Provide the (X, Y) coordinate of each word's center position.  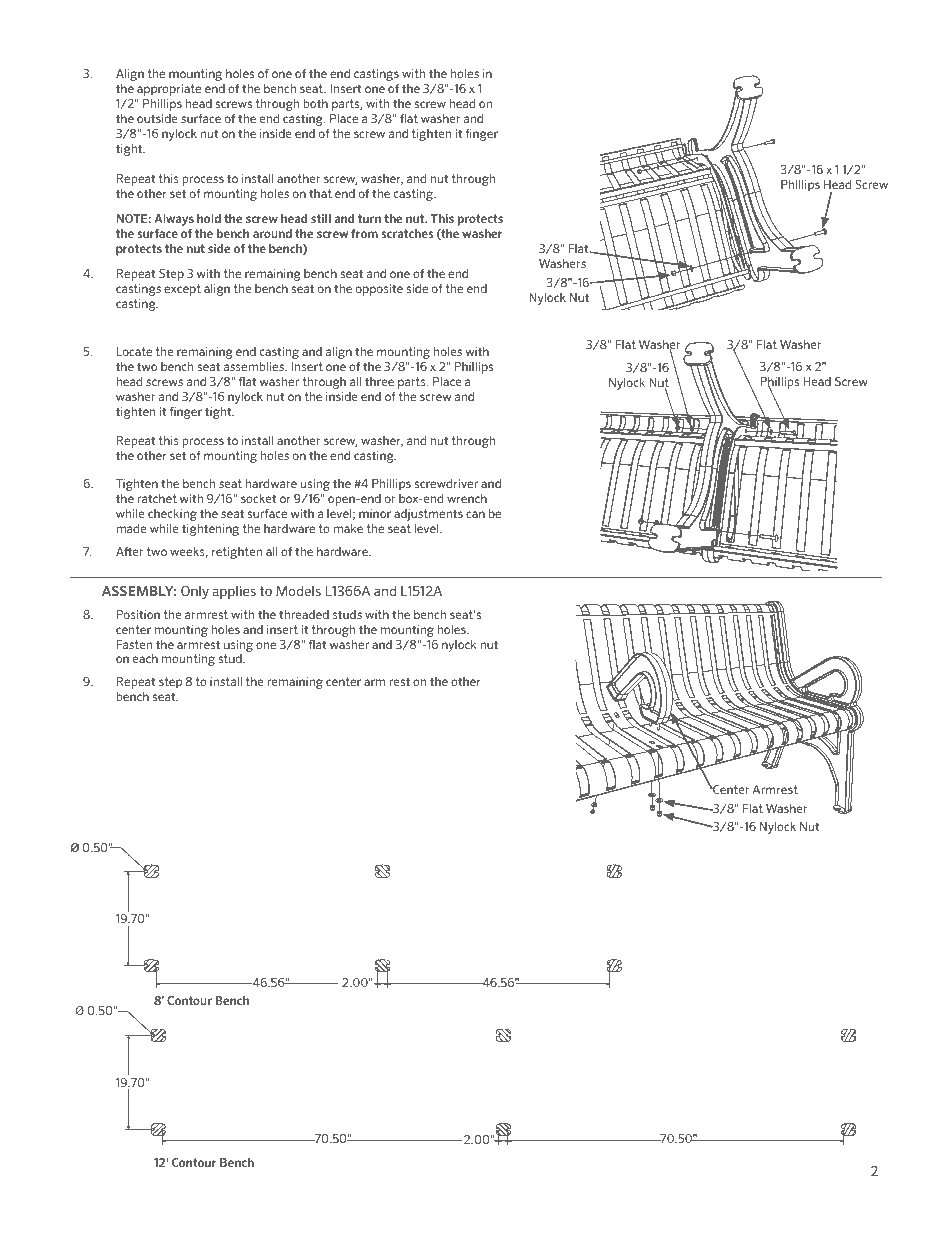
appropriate (169, 90)
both (315, 103)
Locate (134, 351)
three (379, 381)
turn (369, 218)
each (145, 658)
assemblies (255, 366)
